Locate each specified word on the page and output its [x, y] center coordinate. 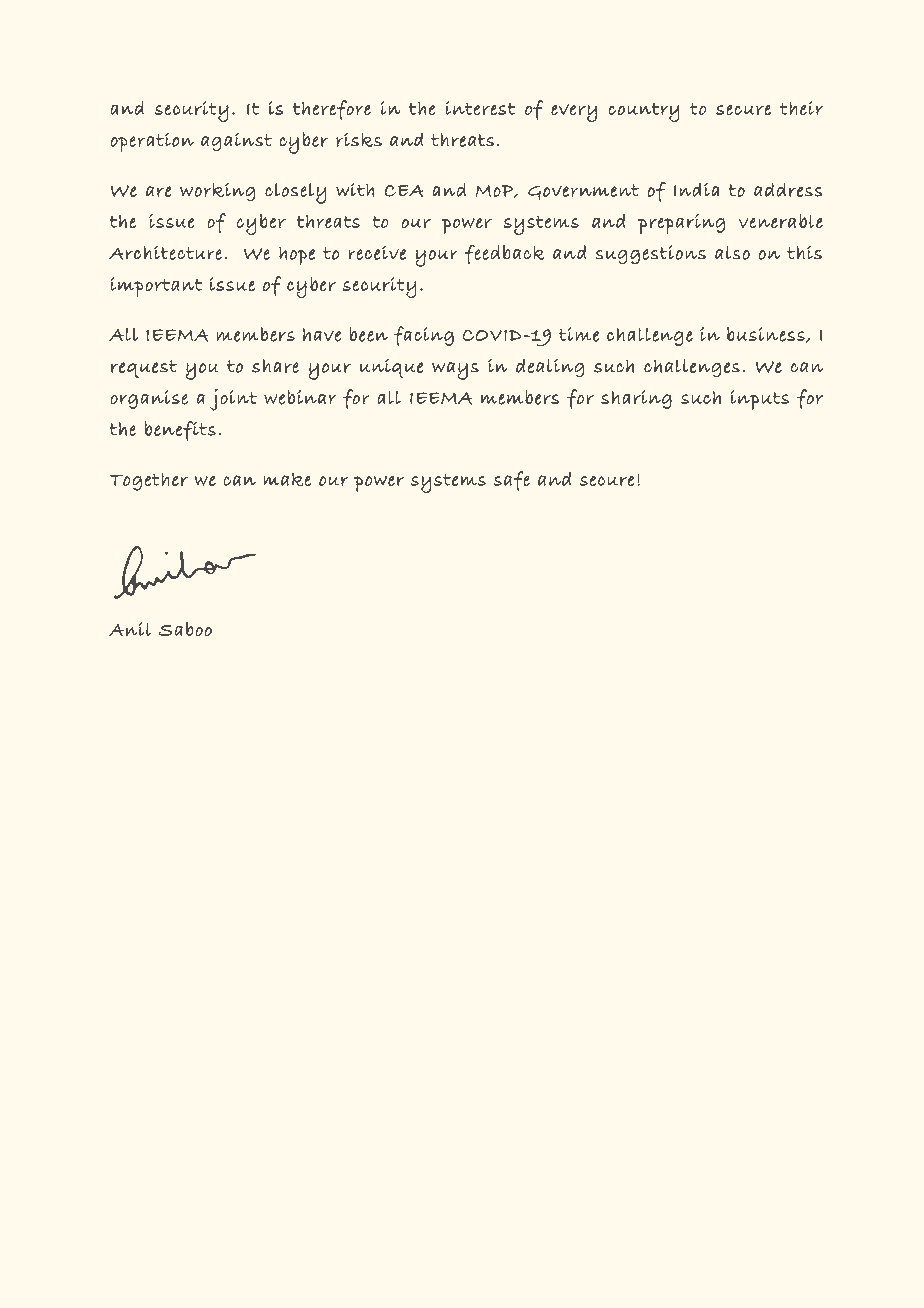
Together [149, 482]
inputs [760, 400]
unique [391, 368]
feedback [505, 255]
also [732, 253]
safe [512, 481]
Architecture [165, 252]
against [236, 141]
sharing [636, 399]
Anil [130, 629]
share [275, 366]
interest [480, 108]
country [644, 112]
